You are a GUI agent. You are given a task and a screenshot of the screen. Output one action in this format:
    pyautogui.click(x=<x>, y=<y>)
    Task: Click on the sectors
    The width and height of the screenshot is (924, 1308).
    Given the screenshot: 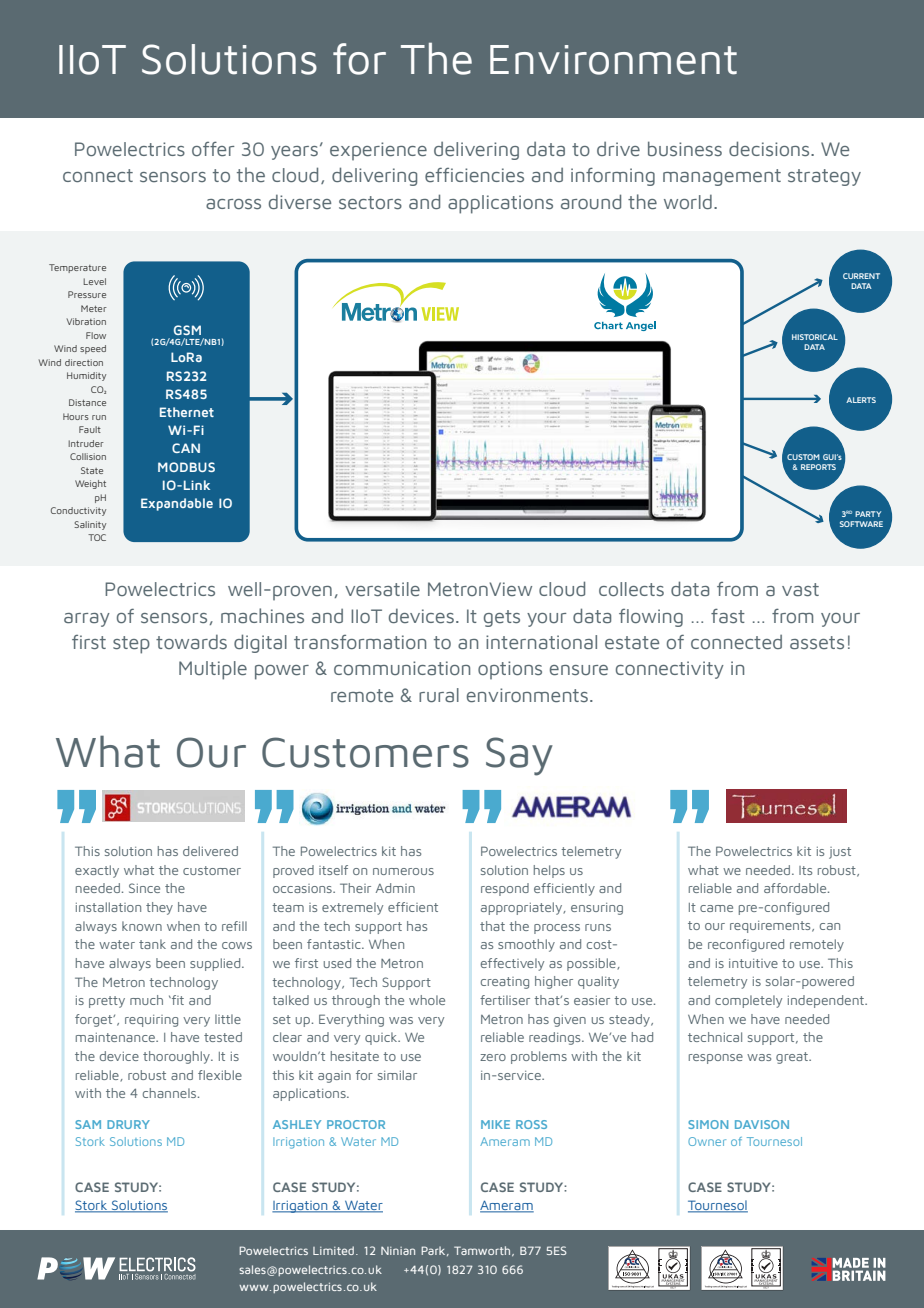 What is the action you would take?
    pyautogui.click(x=370, y=202)
